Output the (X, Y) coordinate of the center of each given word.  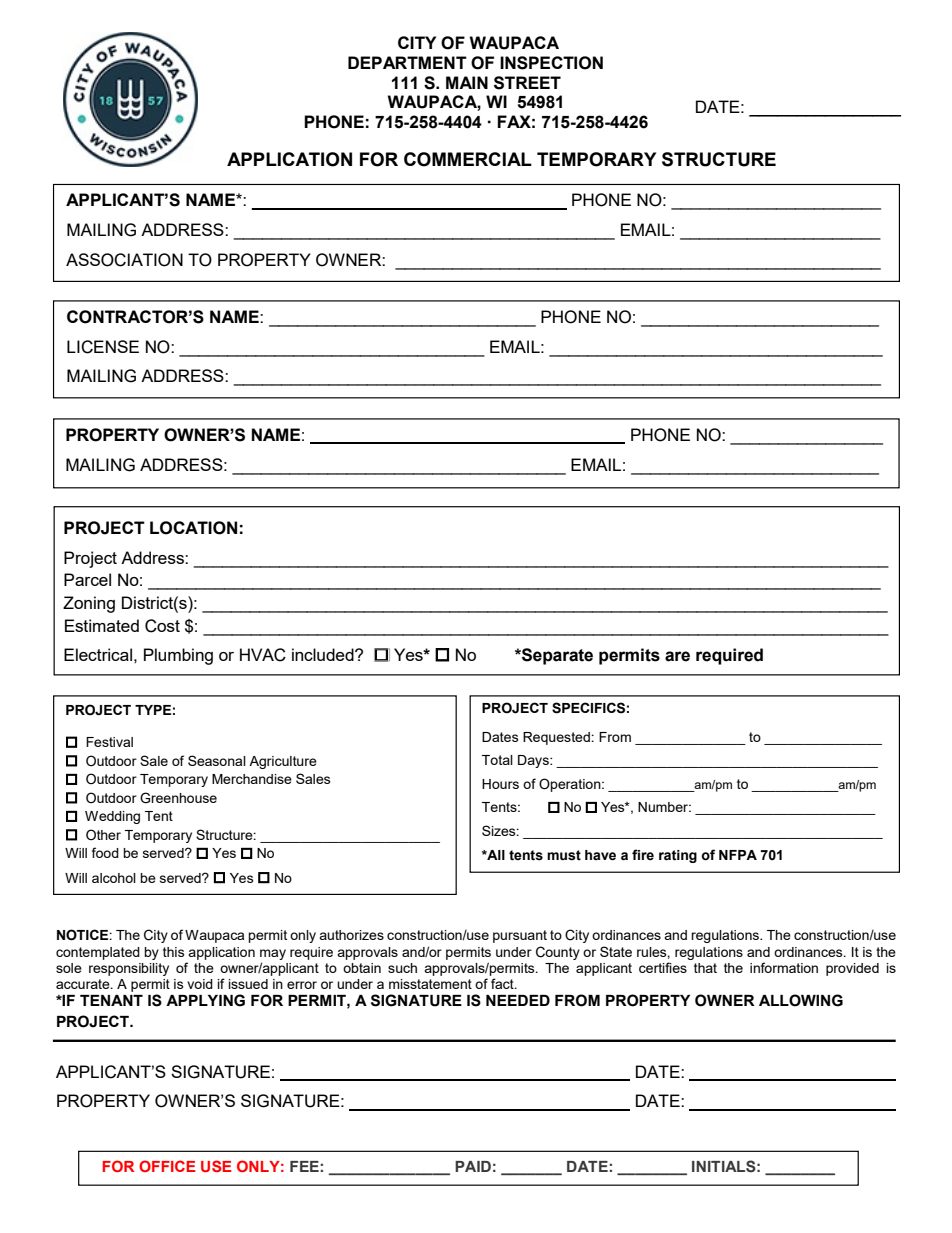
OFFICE (167, 1166)
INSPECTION (551, 63)
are (677, 656)
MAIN (467, 82)
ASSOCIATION (124, 260)
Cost (162, 626)
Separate (556, 656)
